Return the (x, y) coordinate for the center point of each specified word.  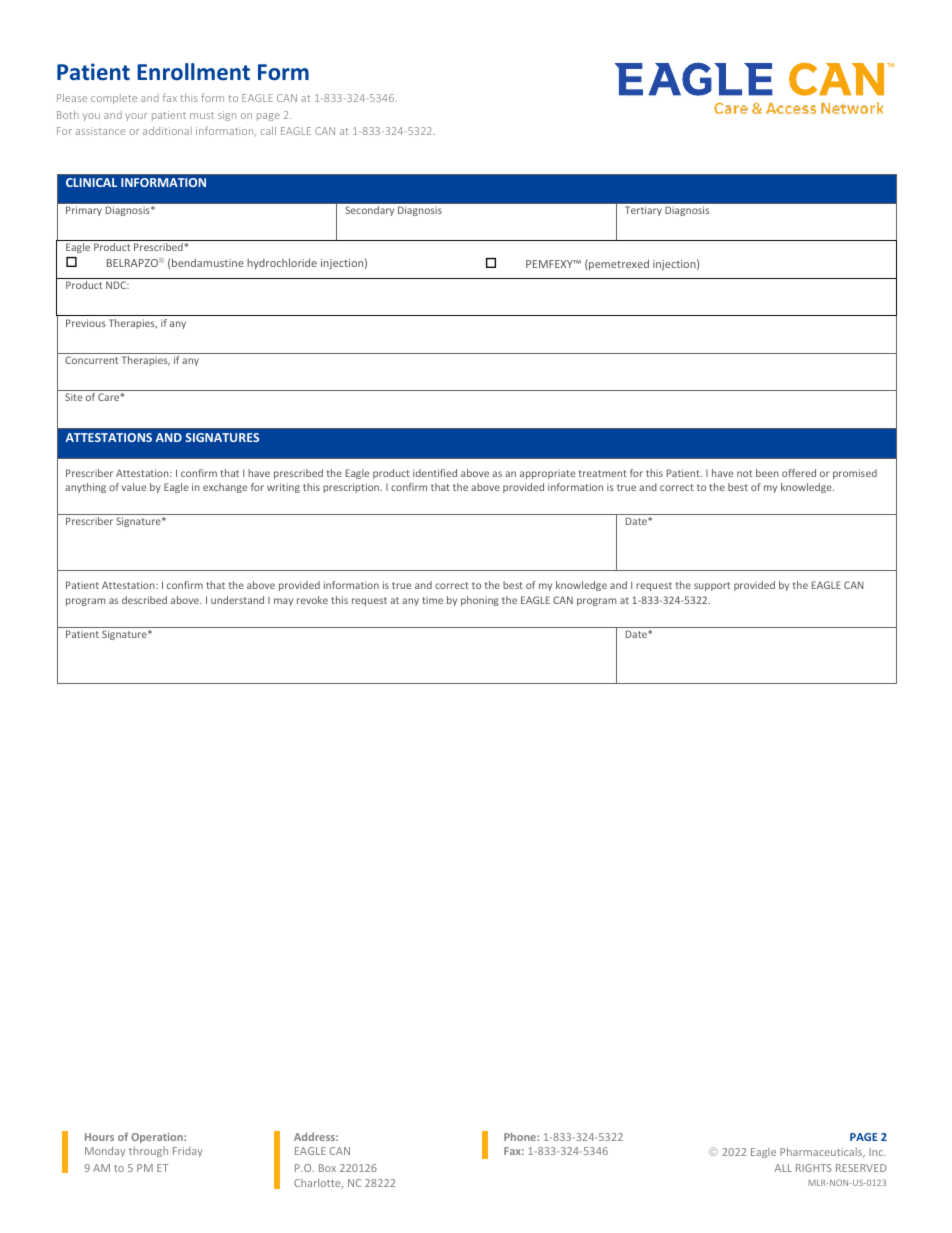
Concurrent (91, 360)
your (136, 117)
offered (799, 473)
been (767, 473)
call (268, 131)
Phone (521, 1136)
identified (435, 473)
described (144, 600)
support (712, 586)
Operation (158, 1138)
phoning (480, 601)
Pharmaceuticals (822, 1152)
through (148, 1152)
